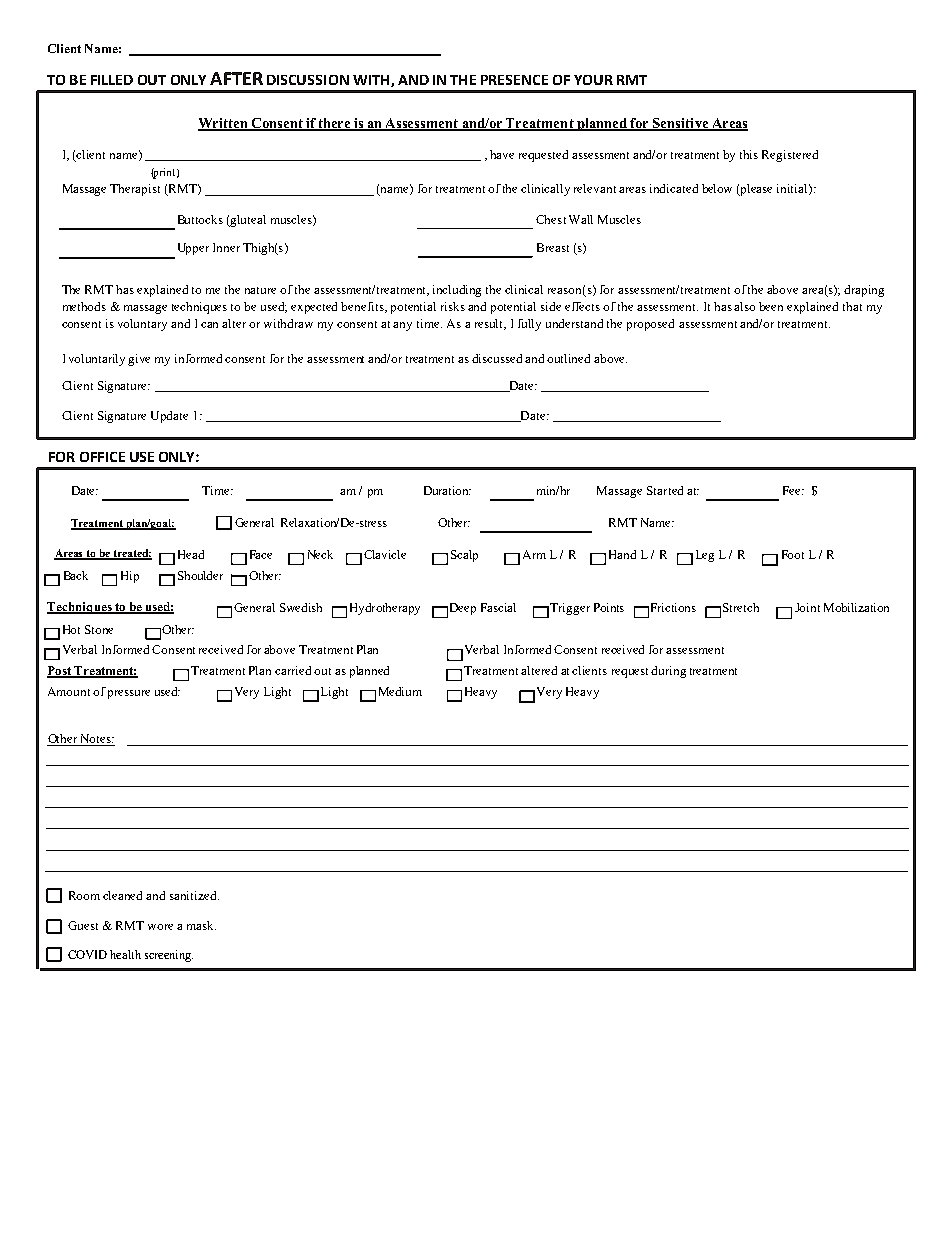 This screenshot has width=952, height=1233. I want to click on pressure, so click(129, 694).
